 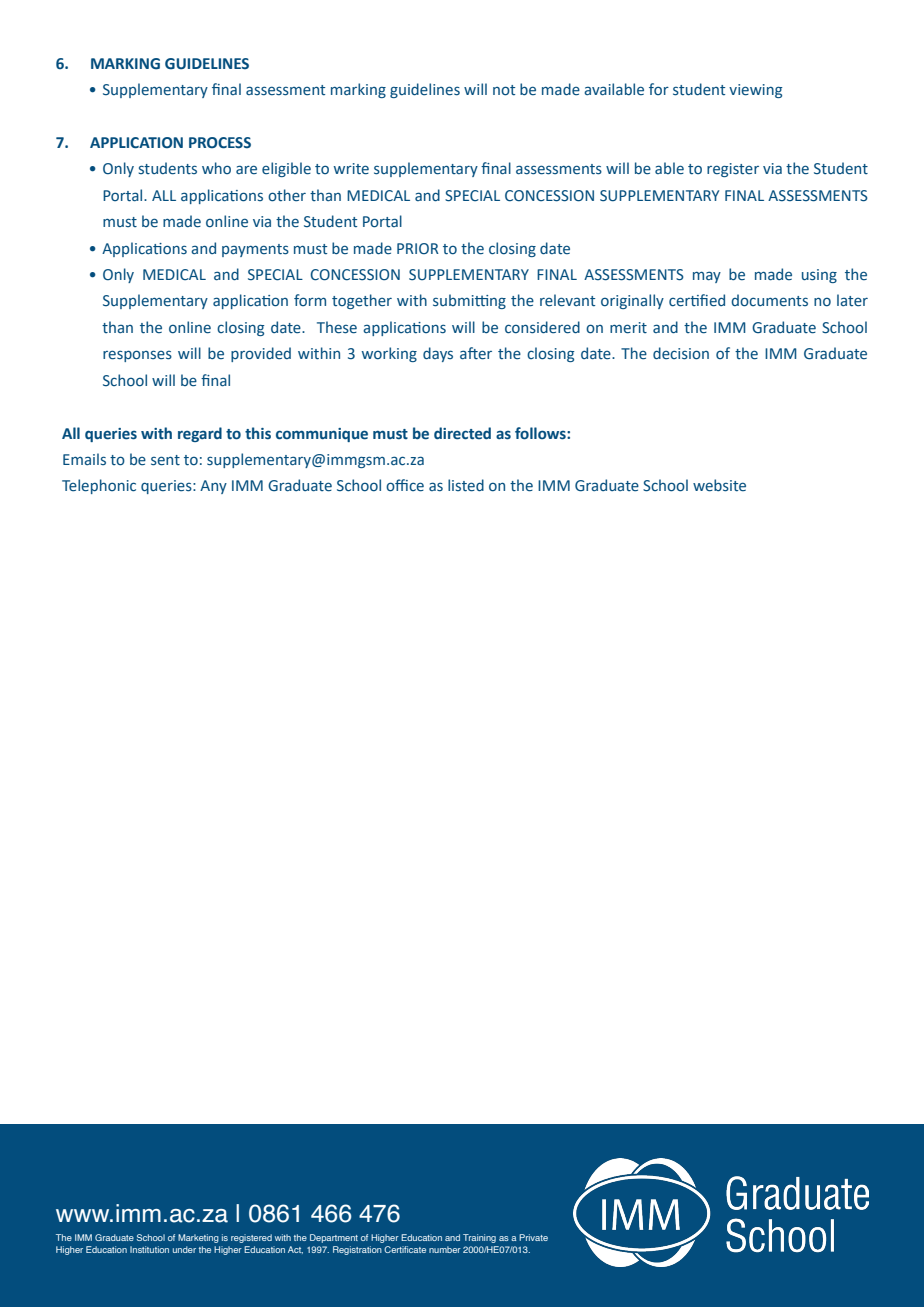 What do you see at coordinates (504, 90) in the image?
I see `not` at bounding box center [504, 90].
